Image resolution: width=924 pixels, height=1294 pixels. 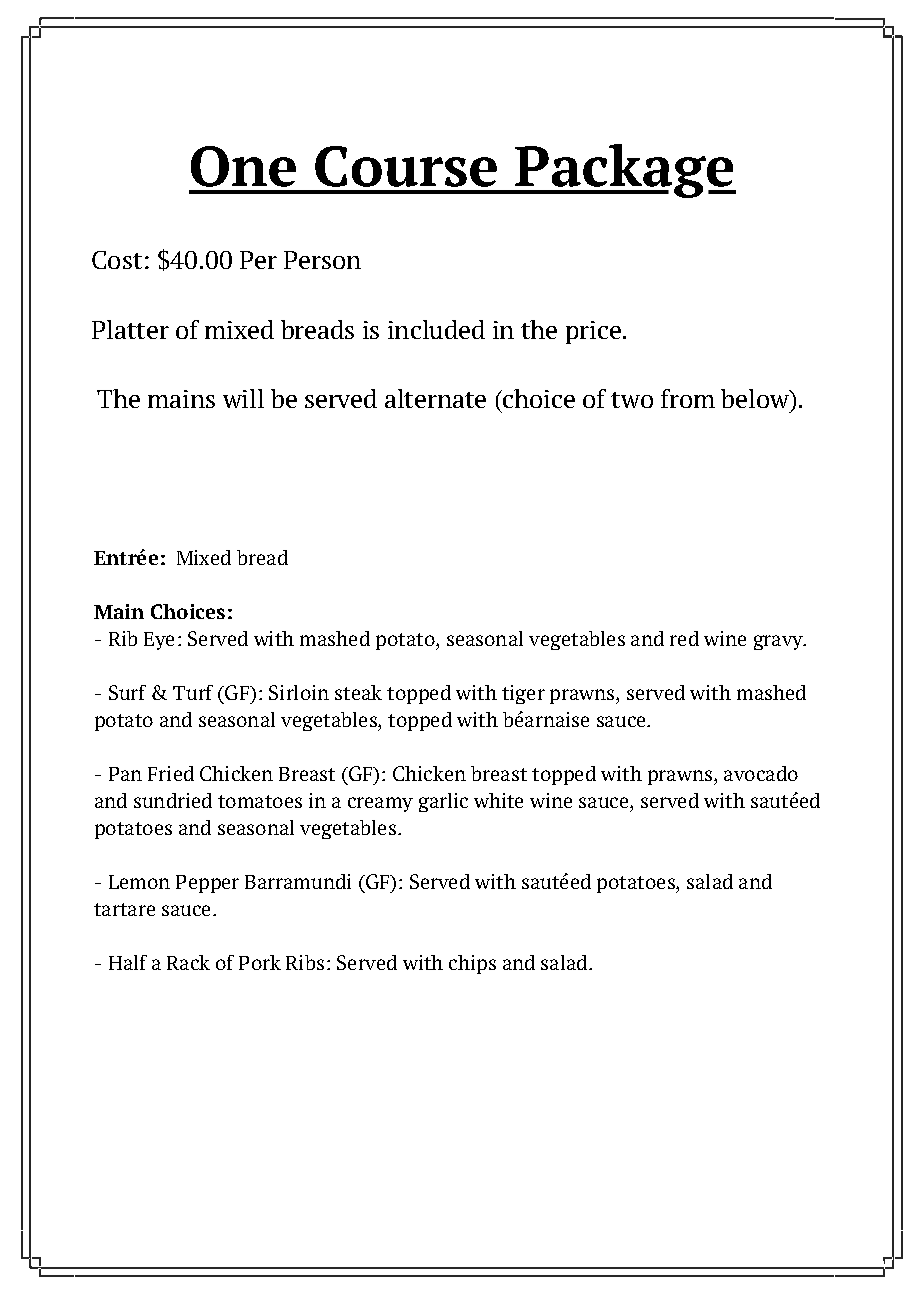 What do you see at coordinates (358, 692) in the page?
I see `steak` at bounding box center [358, 692].
